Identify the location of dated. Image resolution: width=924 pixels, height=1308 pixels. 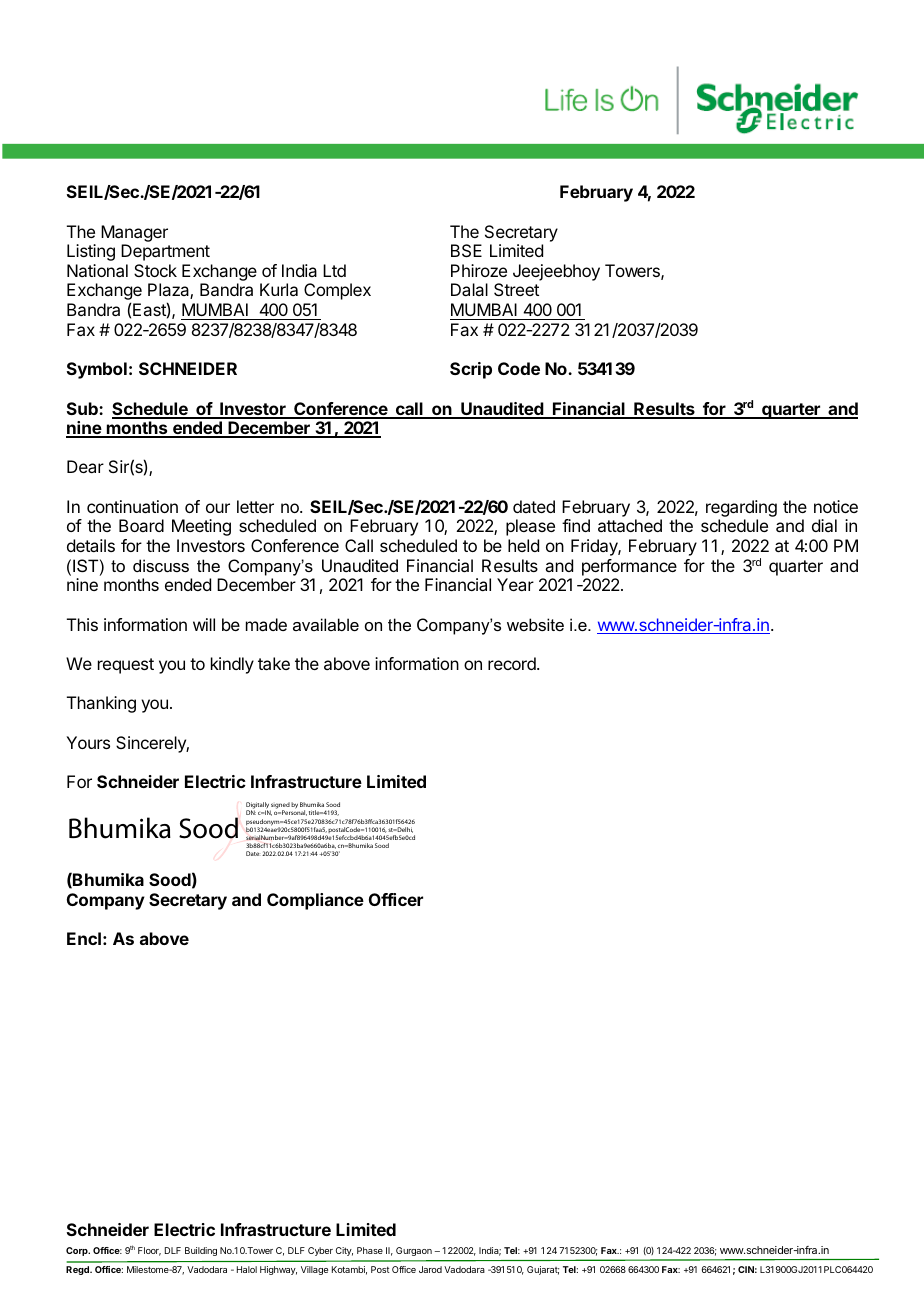
(534, 506).
